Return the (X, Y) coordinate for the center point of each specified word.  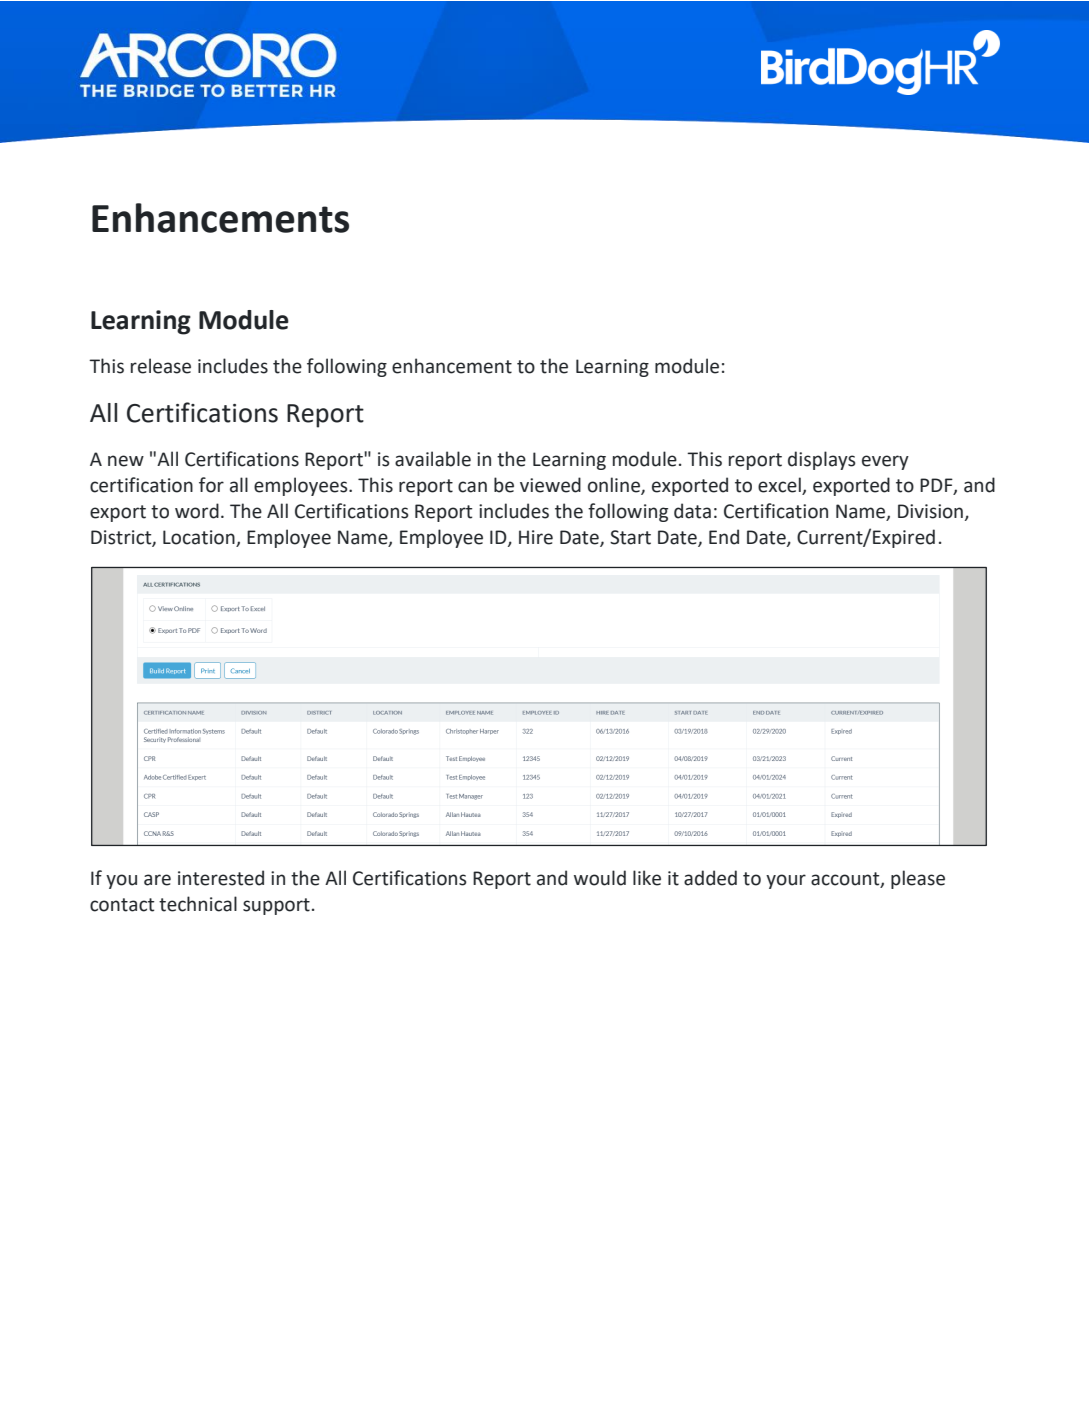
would (600, 878)
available (433, 459)
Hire (536, 537)
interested (221, 878)
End (724, 537)
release (161, 366)
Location (199, 537)
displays (822, 460)
